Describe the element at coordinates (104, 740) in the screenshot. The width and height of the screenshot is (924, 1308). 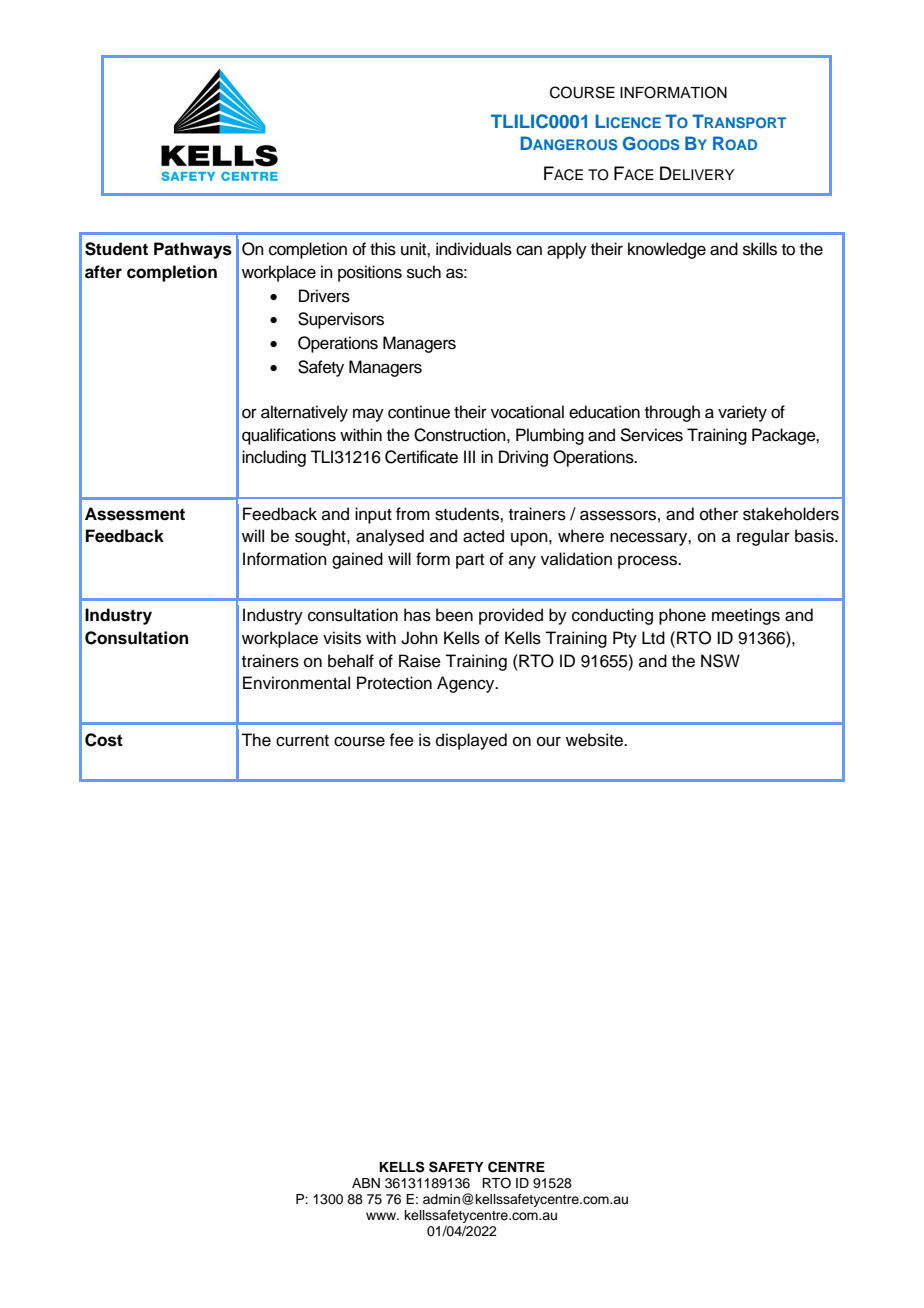
I see `Cost` at that location.
